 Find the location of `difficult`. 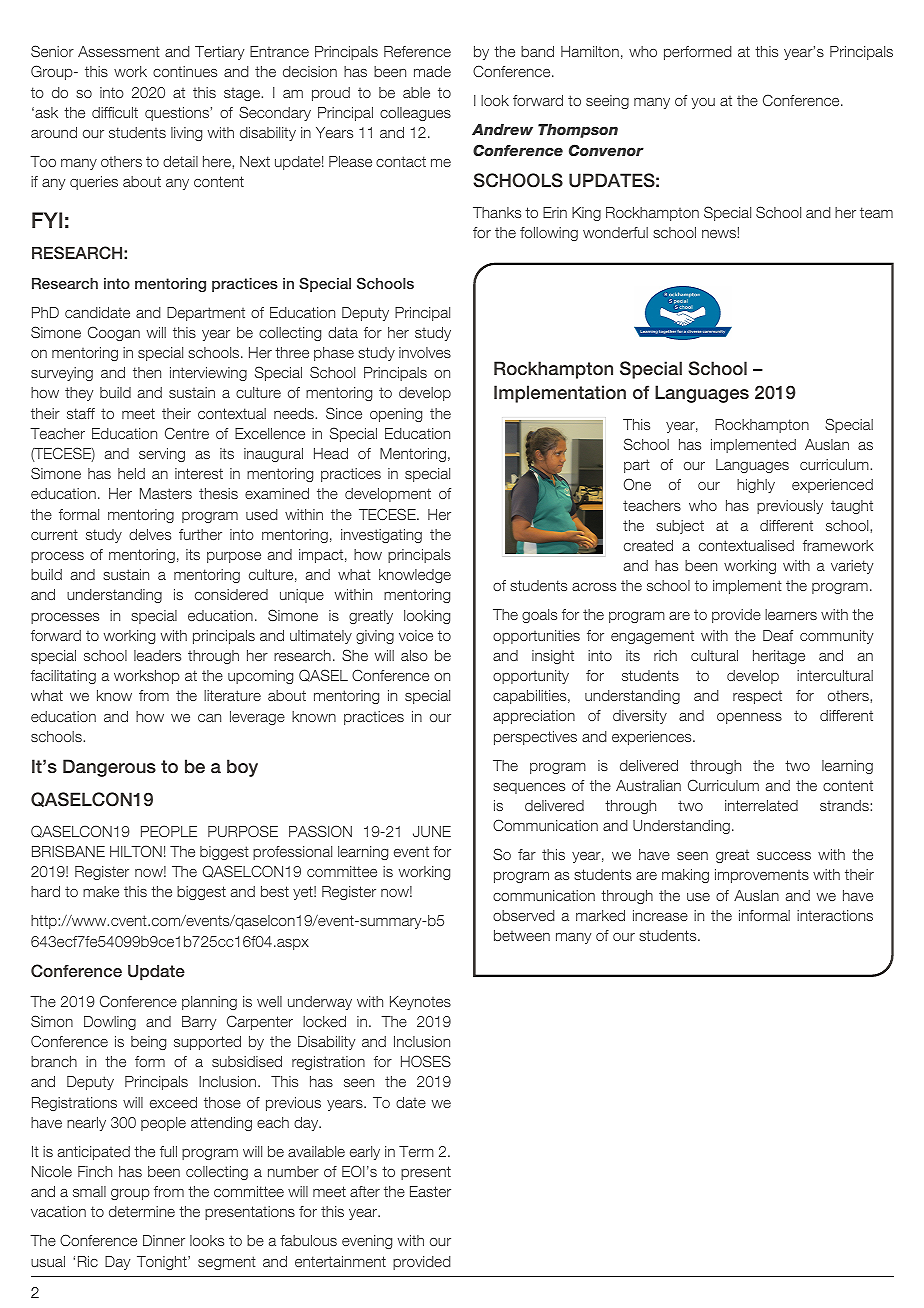

difficult is located at coordinates (115, 112).
